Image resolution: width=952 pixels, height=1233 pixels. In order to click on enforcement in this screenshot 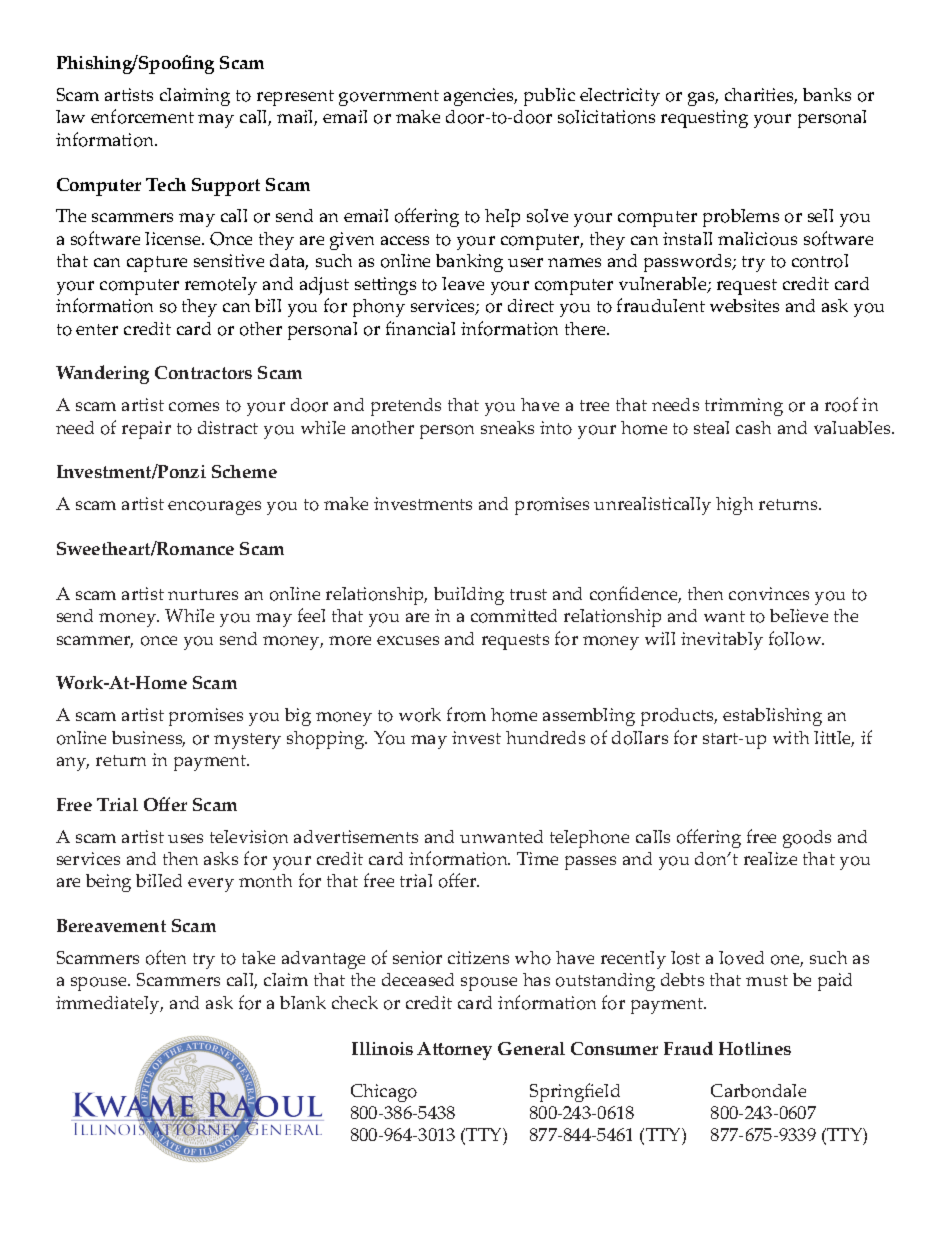, I will do `click(142, 116)`.
